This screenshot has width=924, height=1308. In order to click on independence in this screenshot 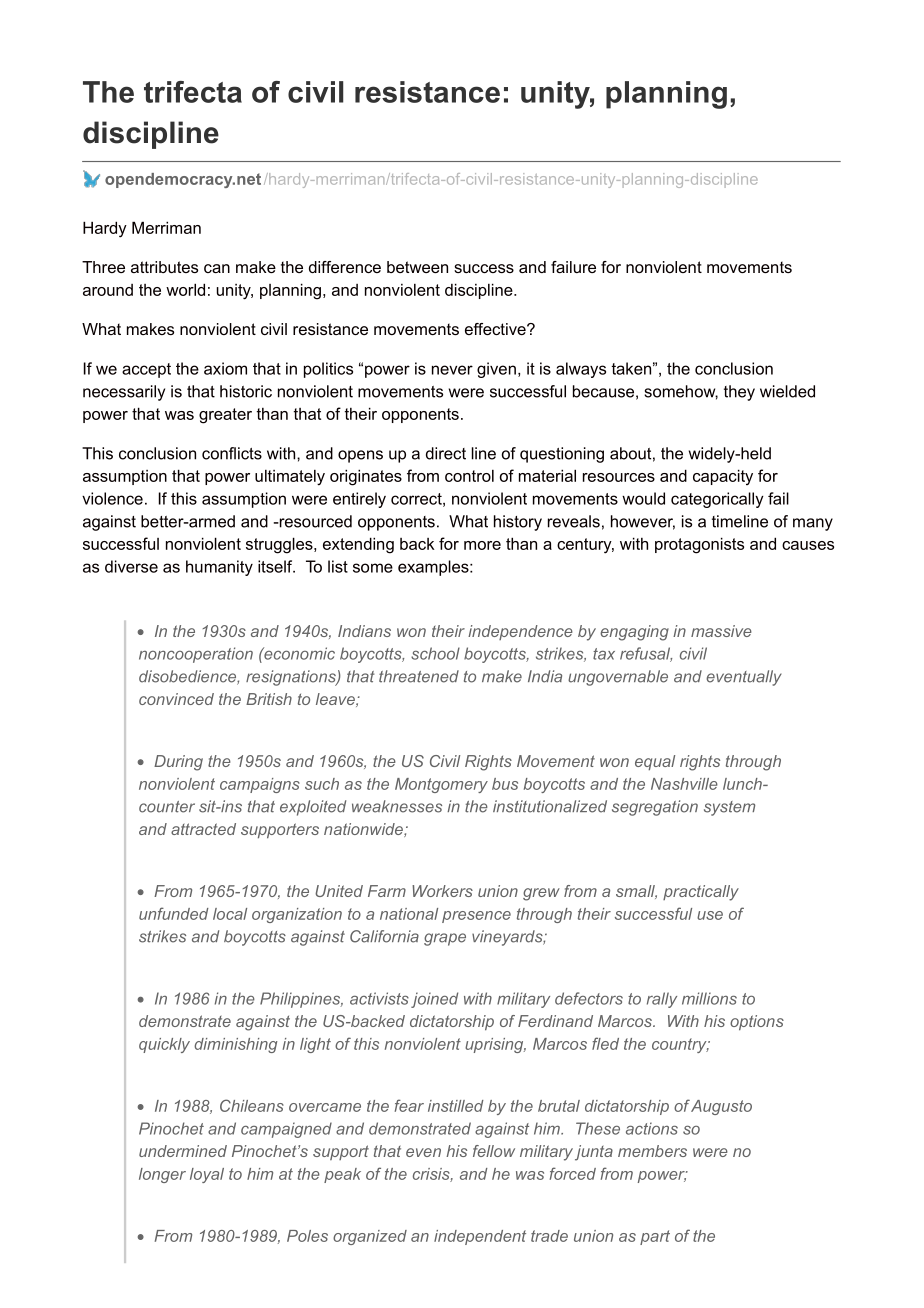, I will do `click(520, 632)`.
